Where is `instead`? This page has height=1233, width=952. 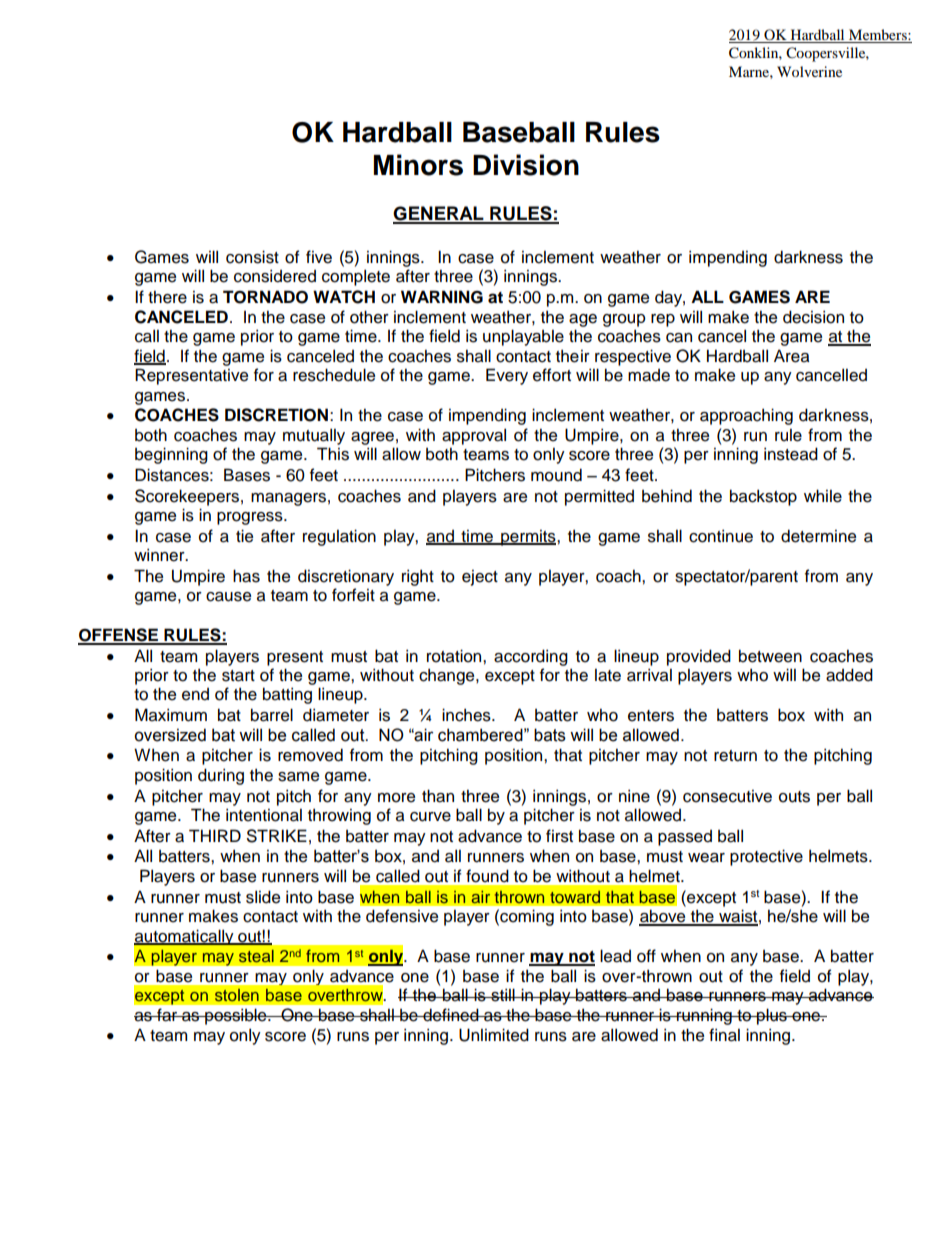 instead is located at coordinates (791, 454).
